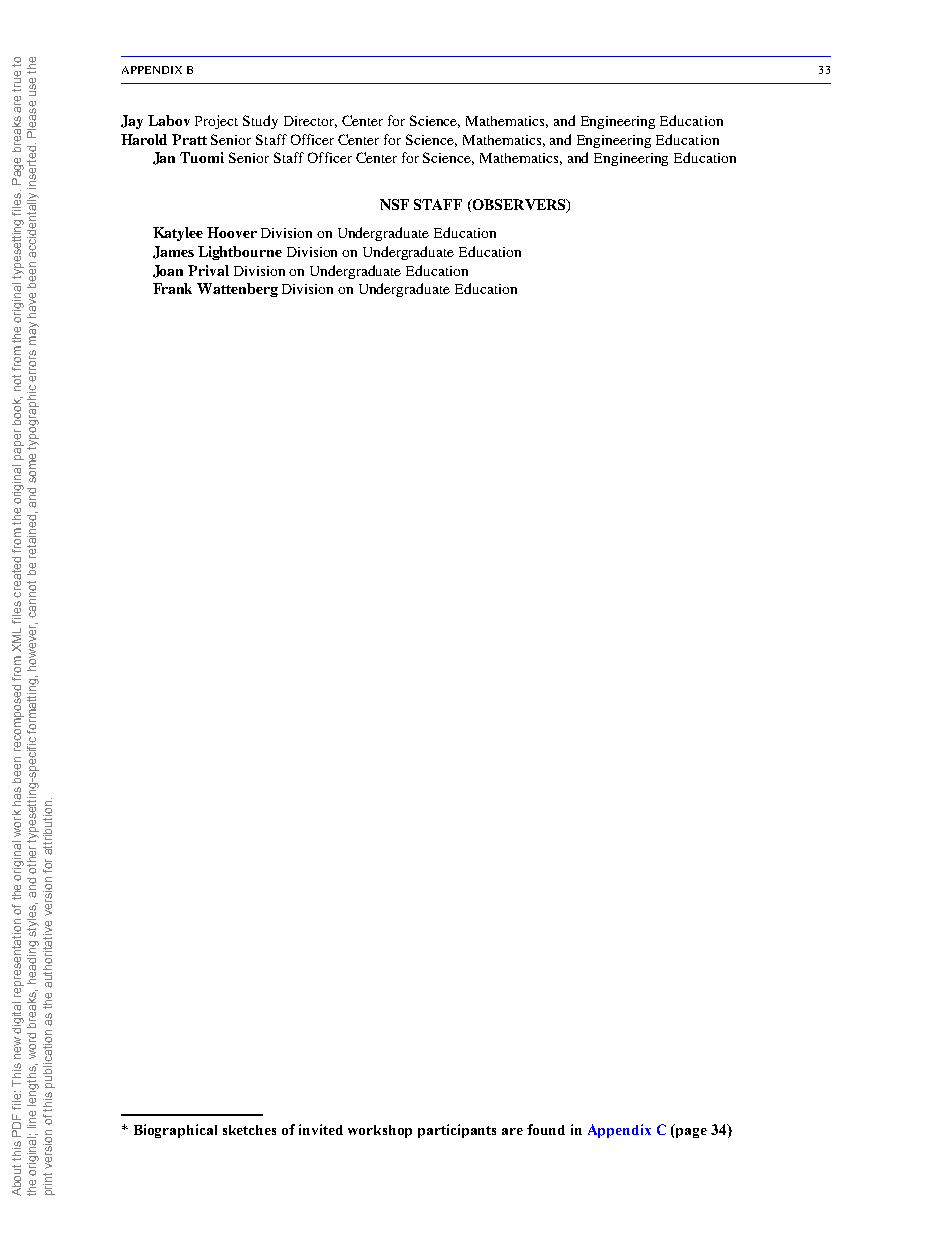 The width and height of the page is (952, 1233). Describe the element at coordinates (189, 139) in the page. I see `Pratt` at that location.
